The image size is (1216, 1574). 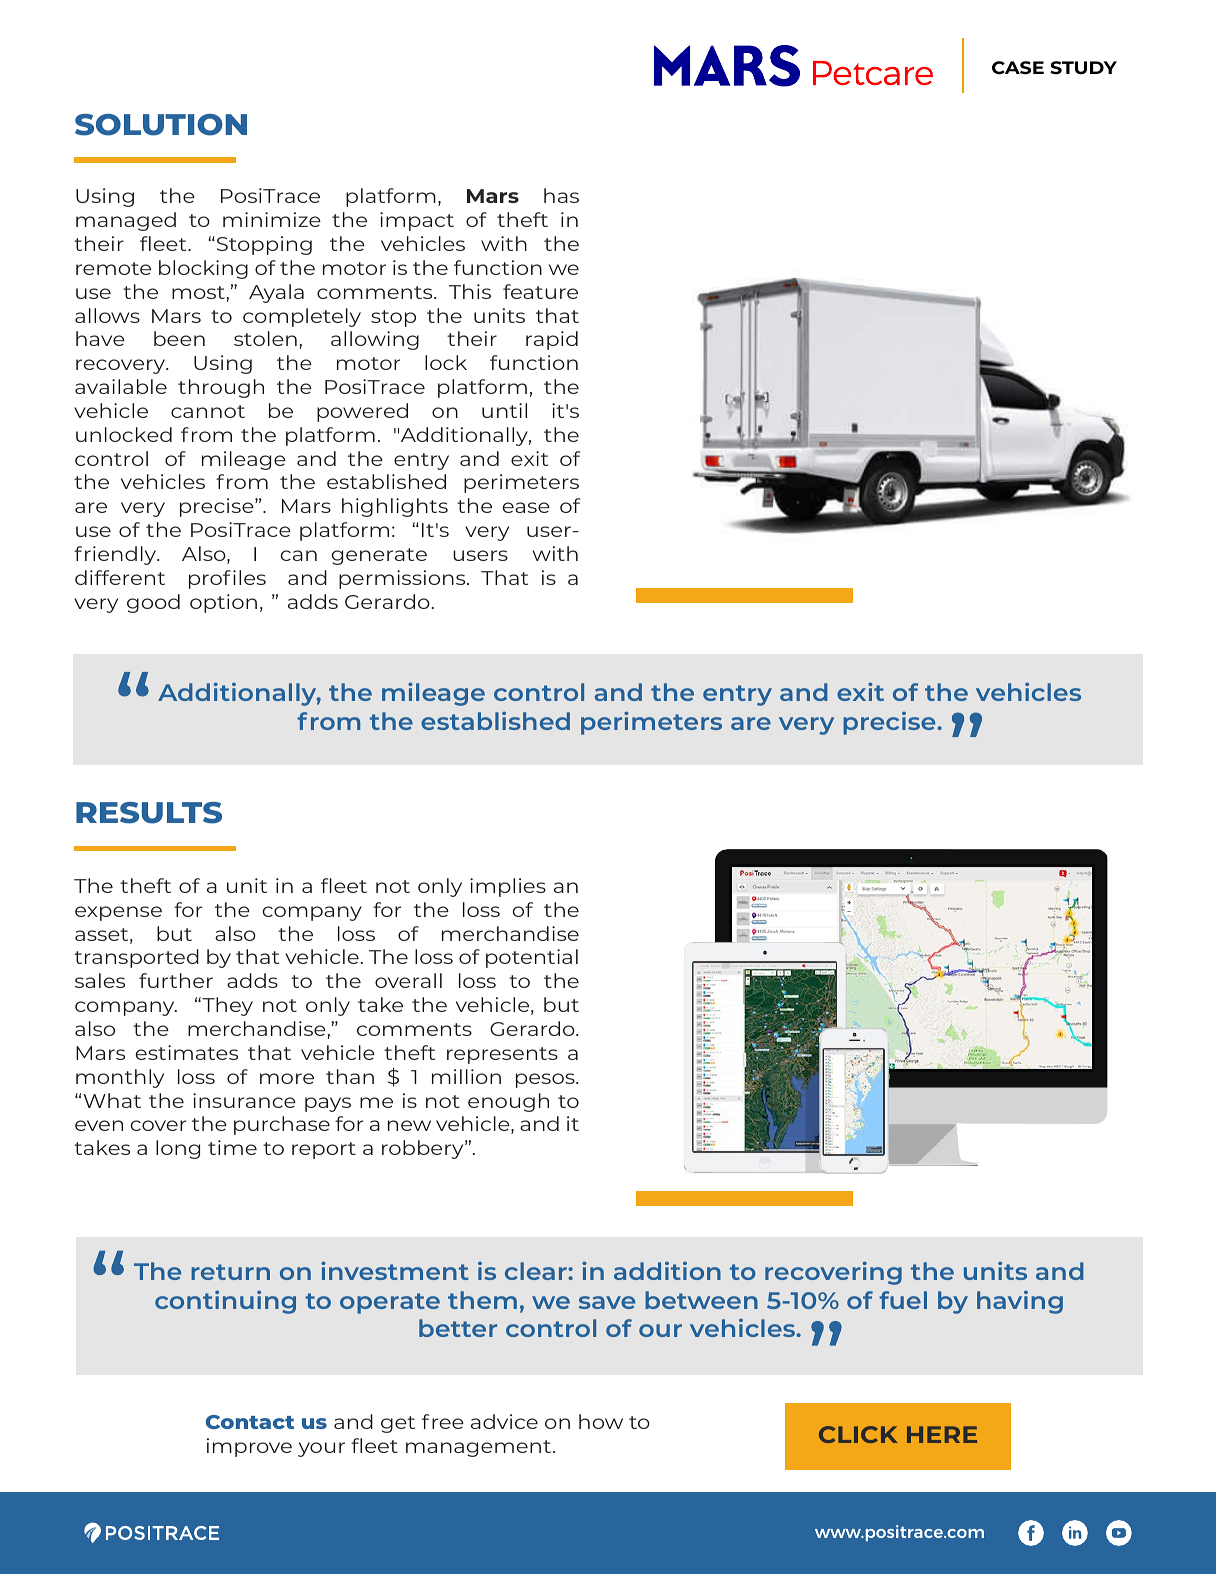 I want to click on until, so click(x=504, y=410).
